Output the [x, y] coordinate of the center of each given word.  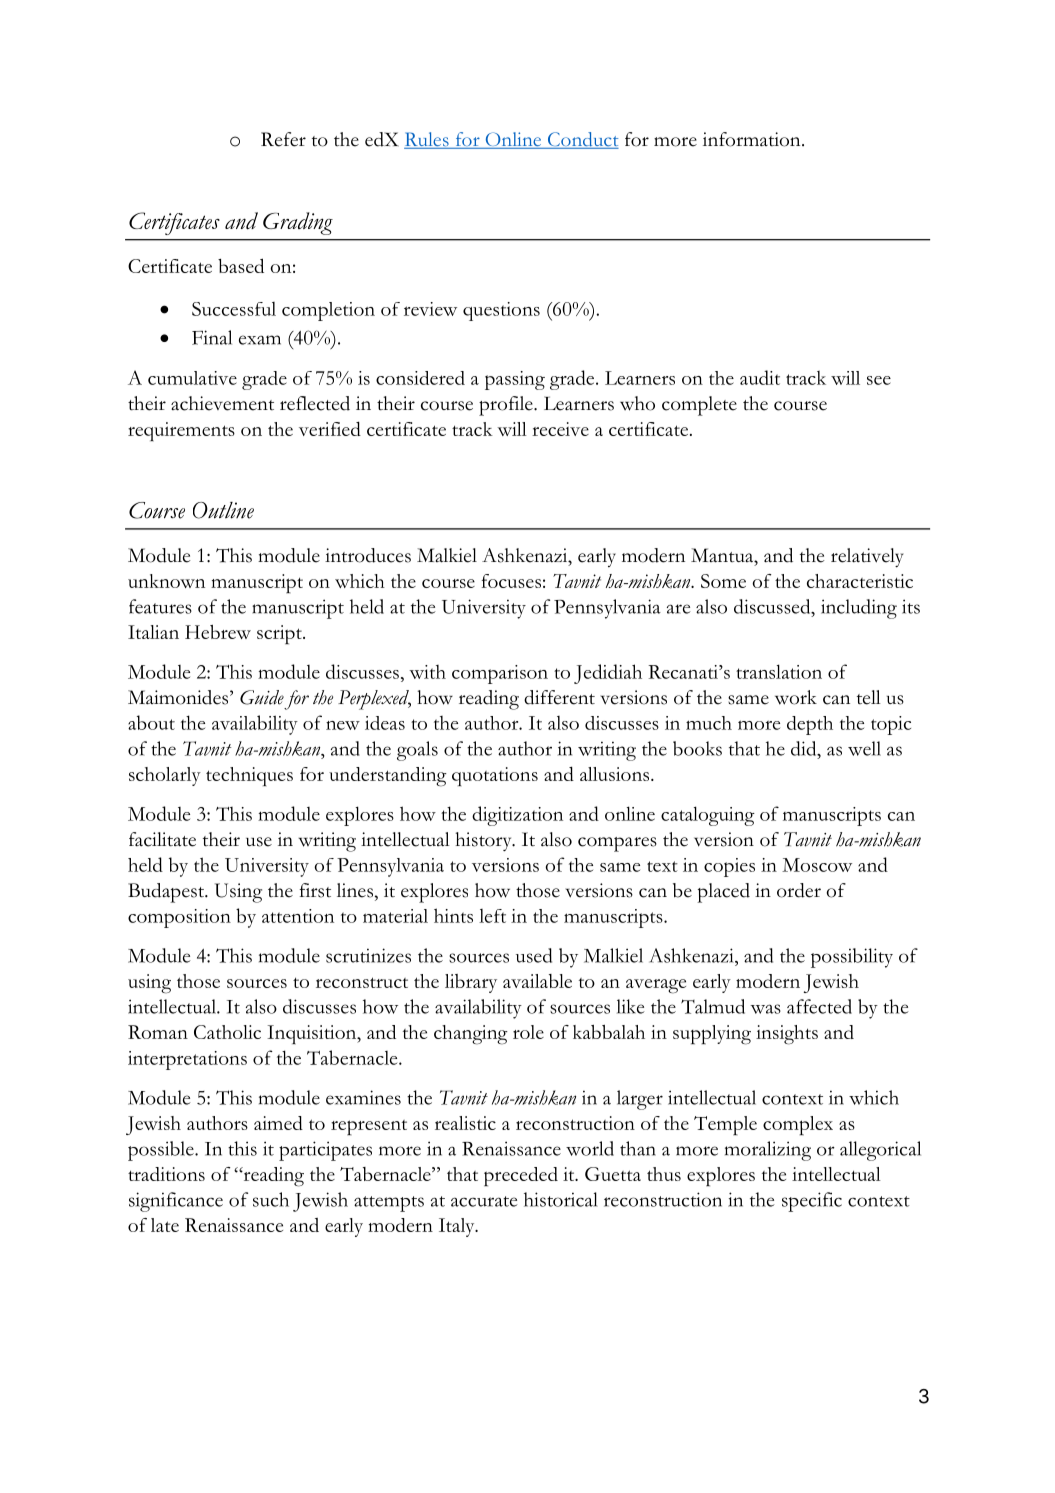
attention [298, 916]
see [879, 380]
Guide [262, 697]
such [271, 1199]
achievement [222, 403]
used [534, 955]
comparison [500, 674]
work [796, 697]
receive [560, 429]
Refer [283, 139]
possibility [852, 958]
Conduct [582, 140]
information [753, 139]
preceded [521, 1177]
